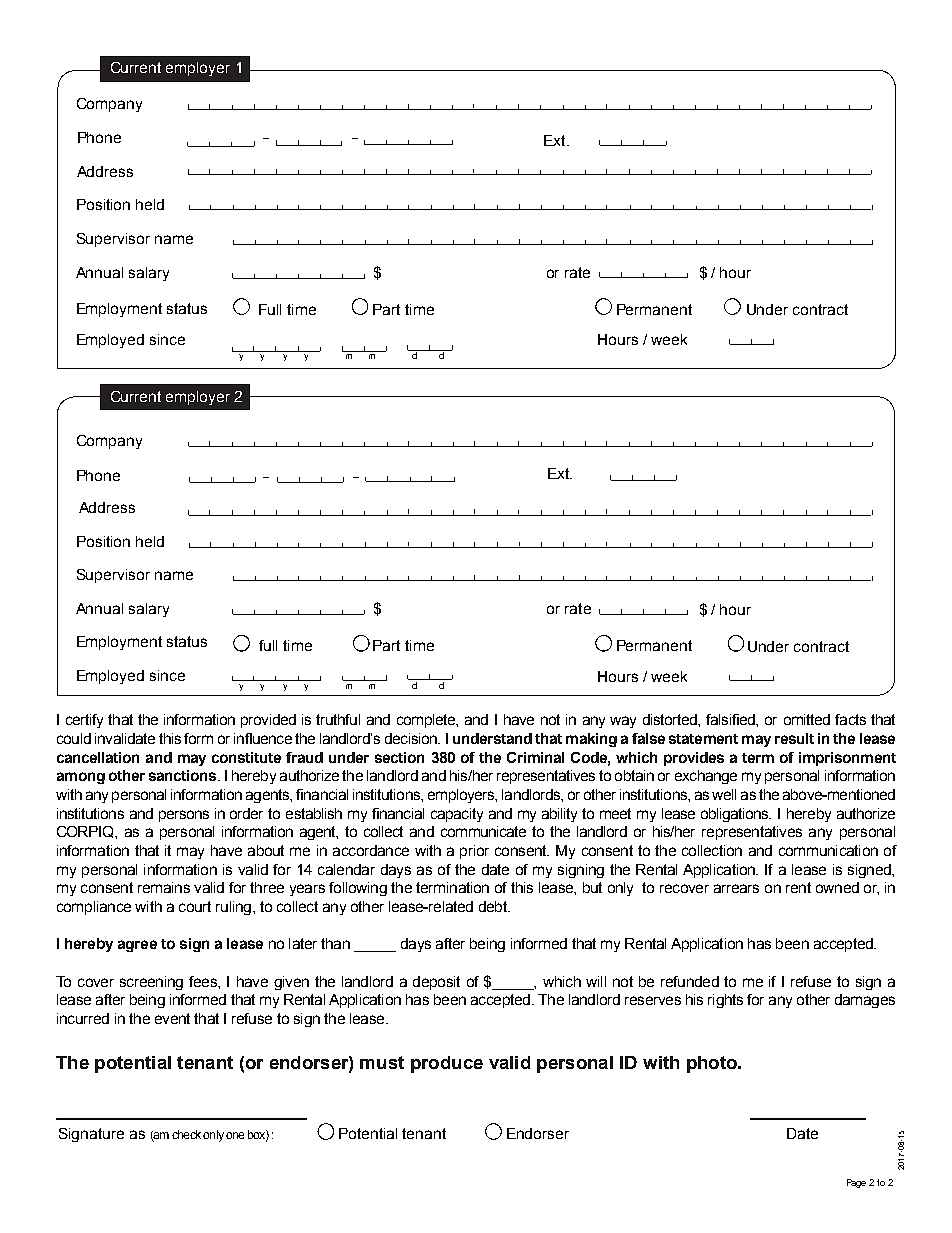  I want to click on prior, so click(474, 852).
